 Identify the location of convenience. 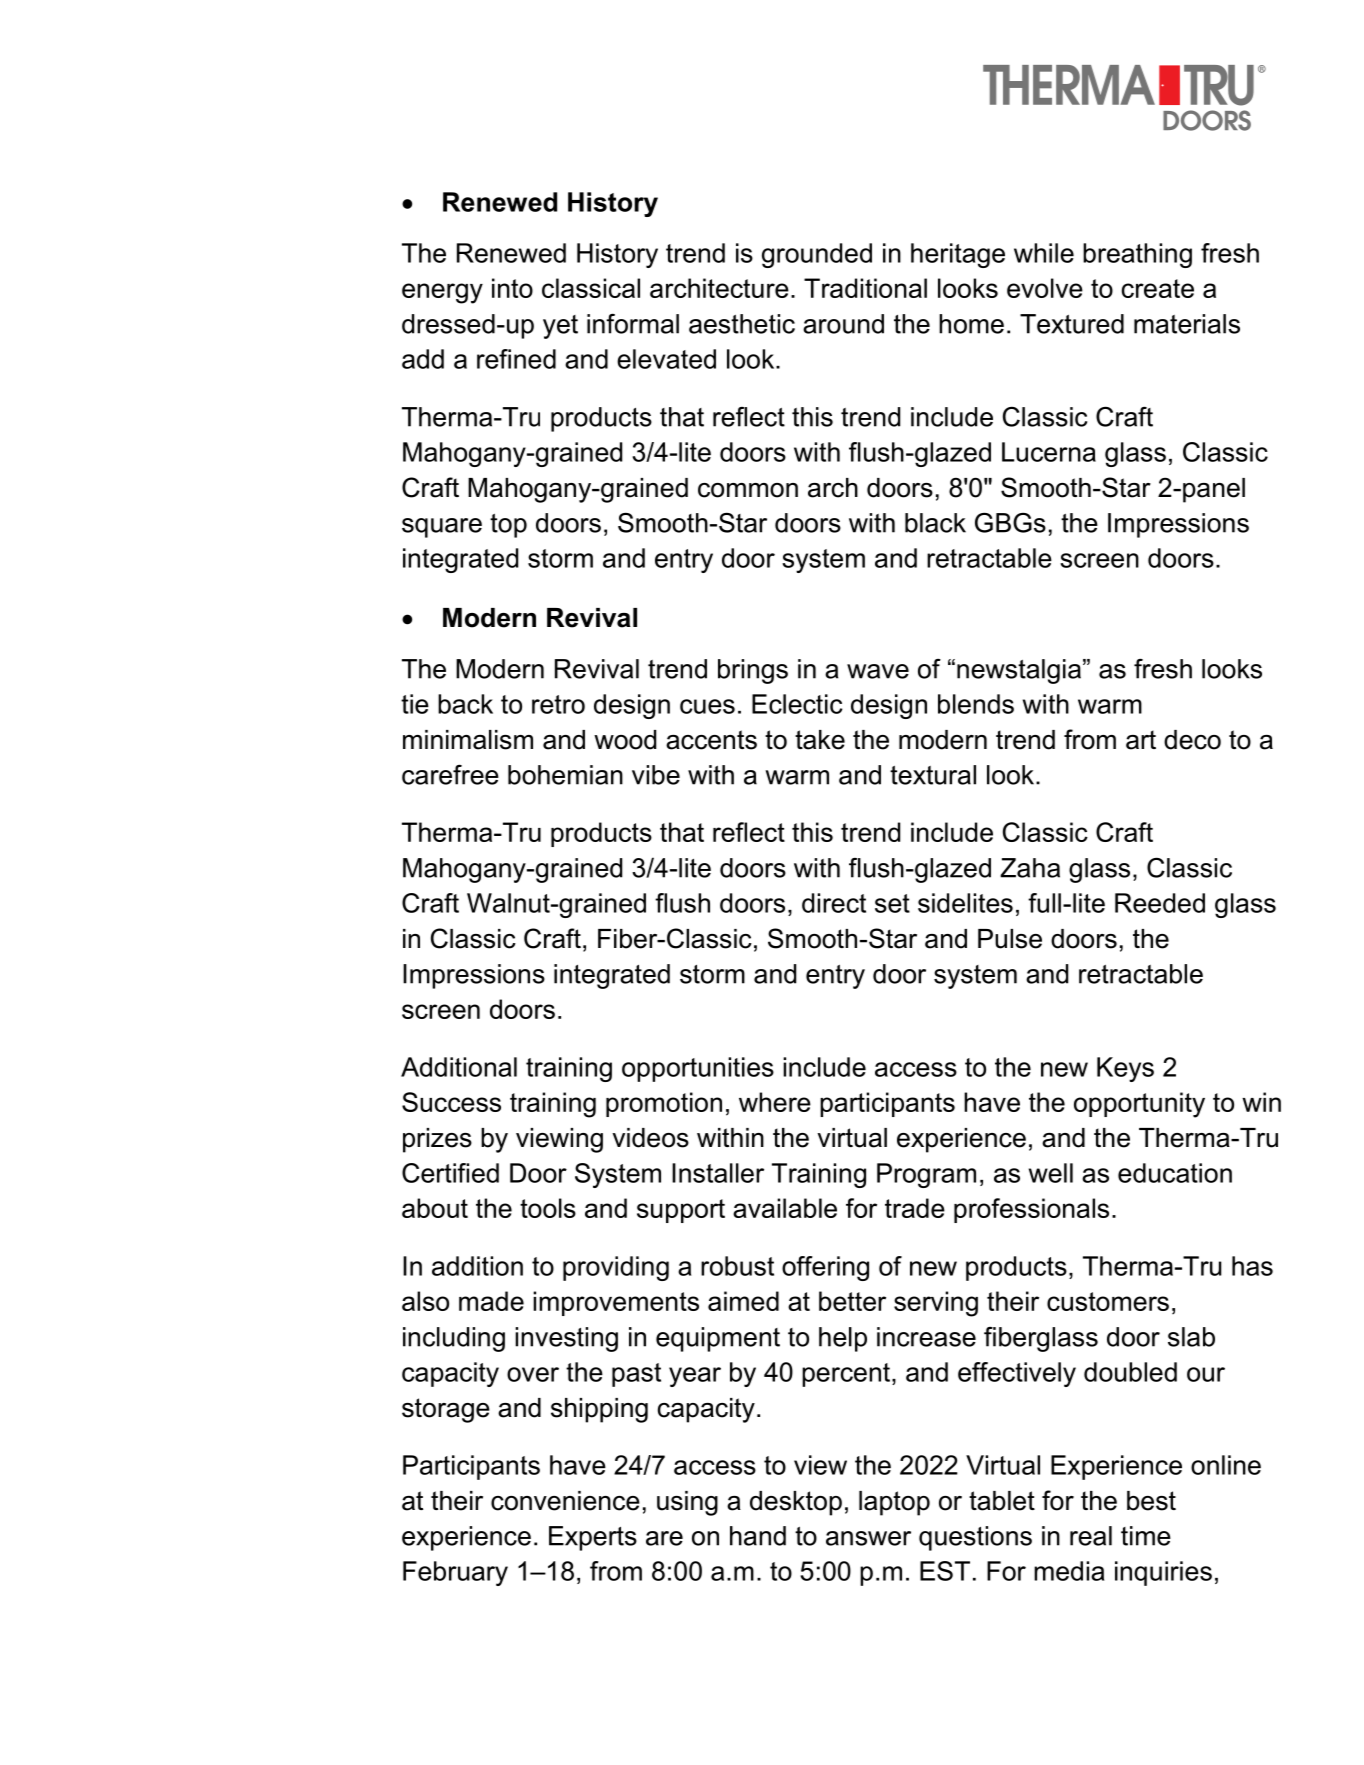
(565, 1501).
